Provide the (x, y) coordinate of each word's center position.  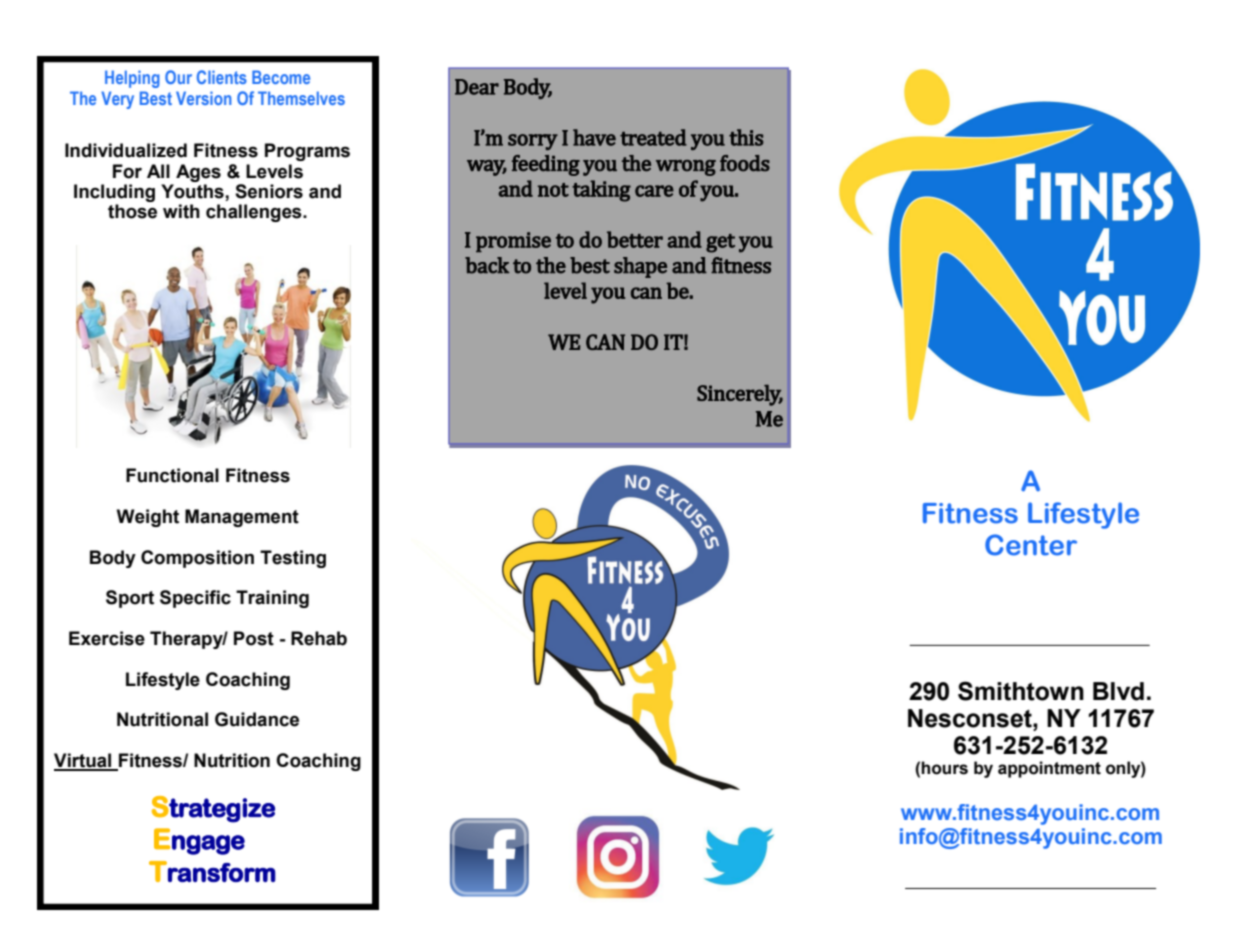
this (746, 137)
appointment (1049, 769)
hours (944, 768)
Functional (172, 475)
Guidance (257, 719)
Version (203, 98)
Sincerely (740, 395)
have (594, 137)
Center (1031, 545)
